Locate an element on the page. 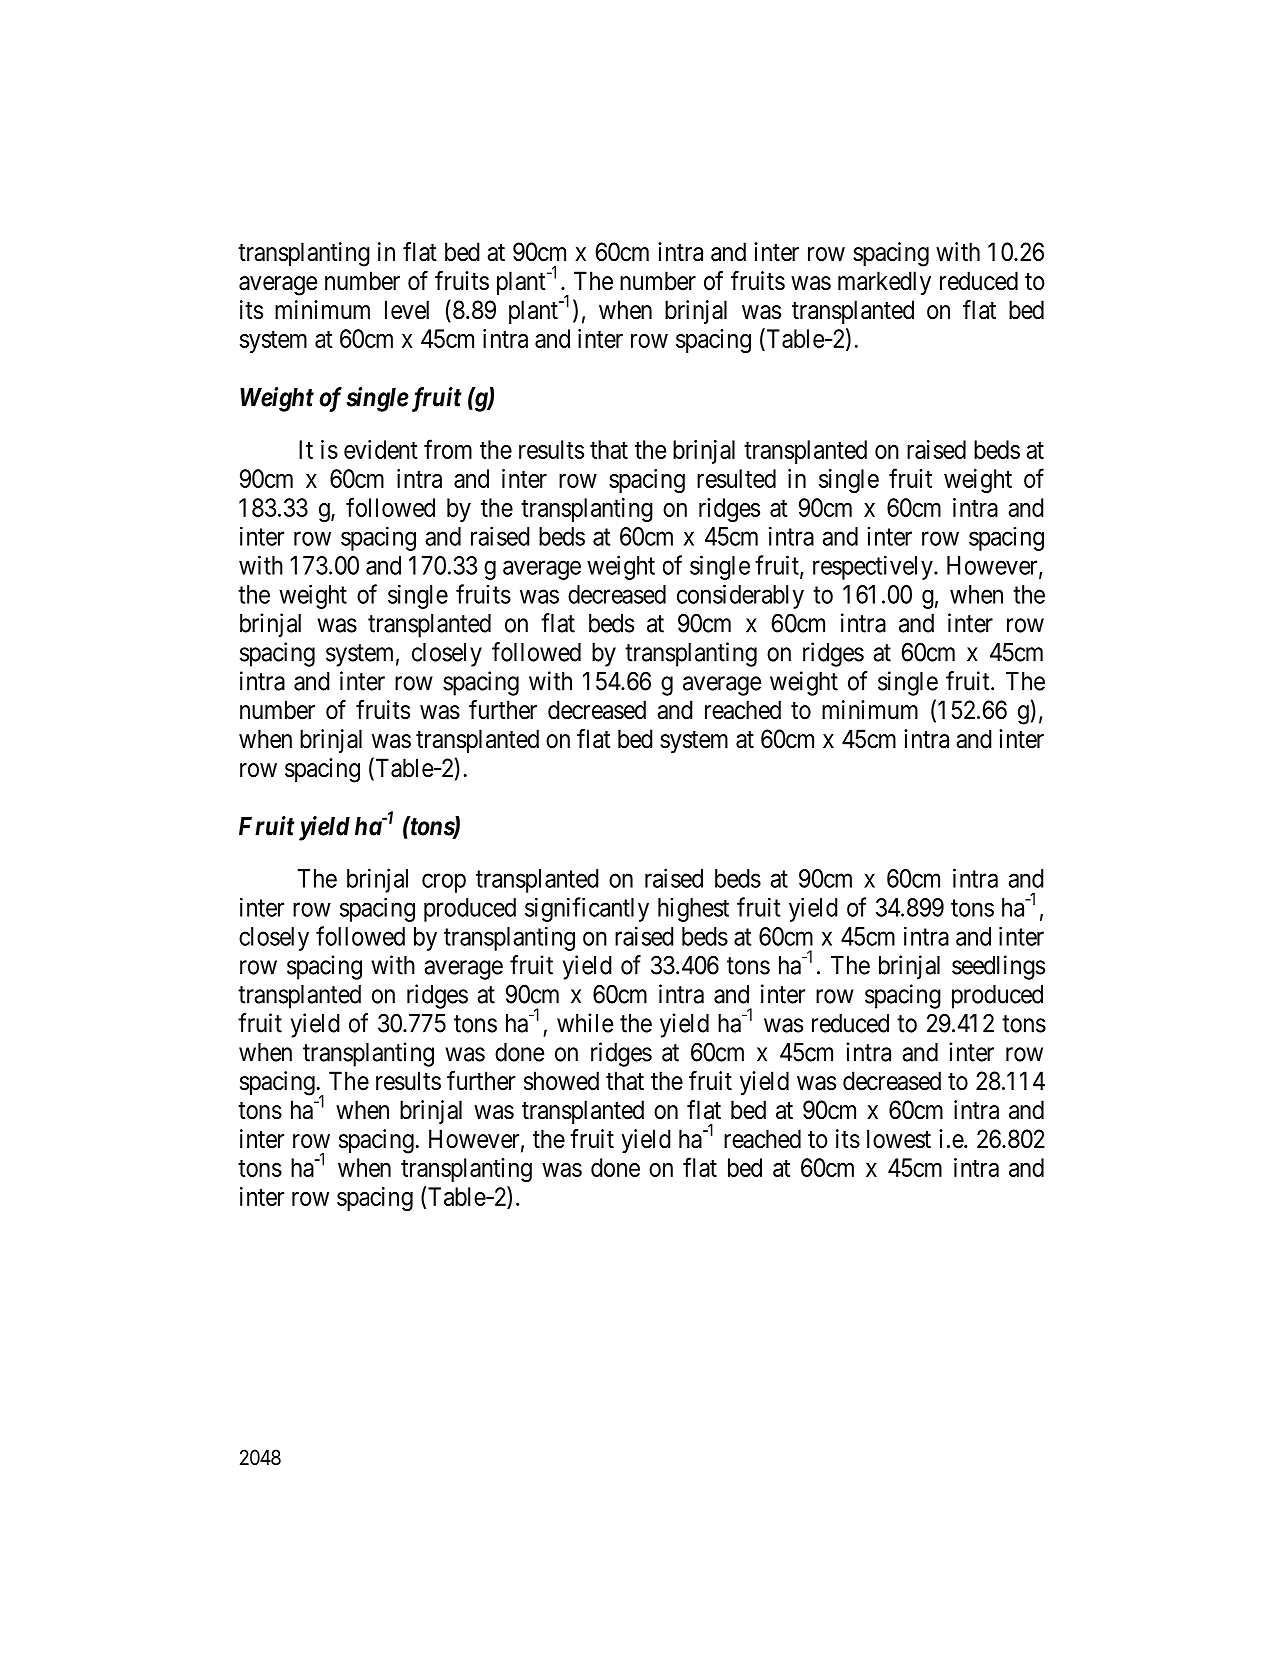  while is located at coordinates (585, 1023).
